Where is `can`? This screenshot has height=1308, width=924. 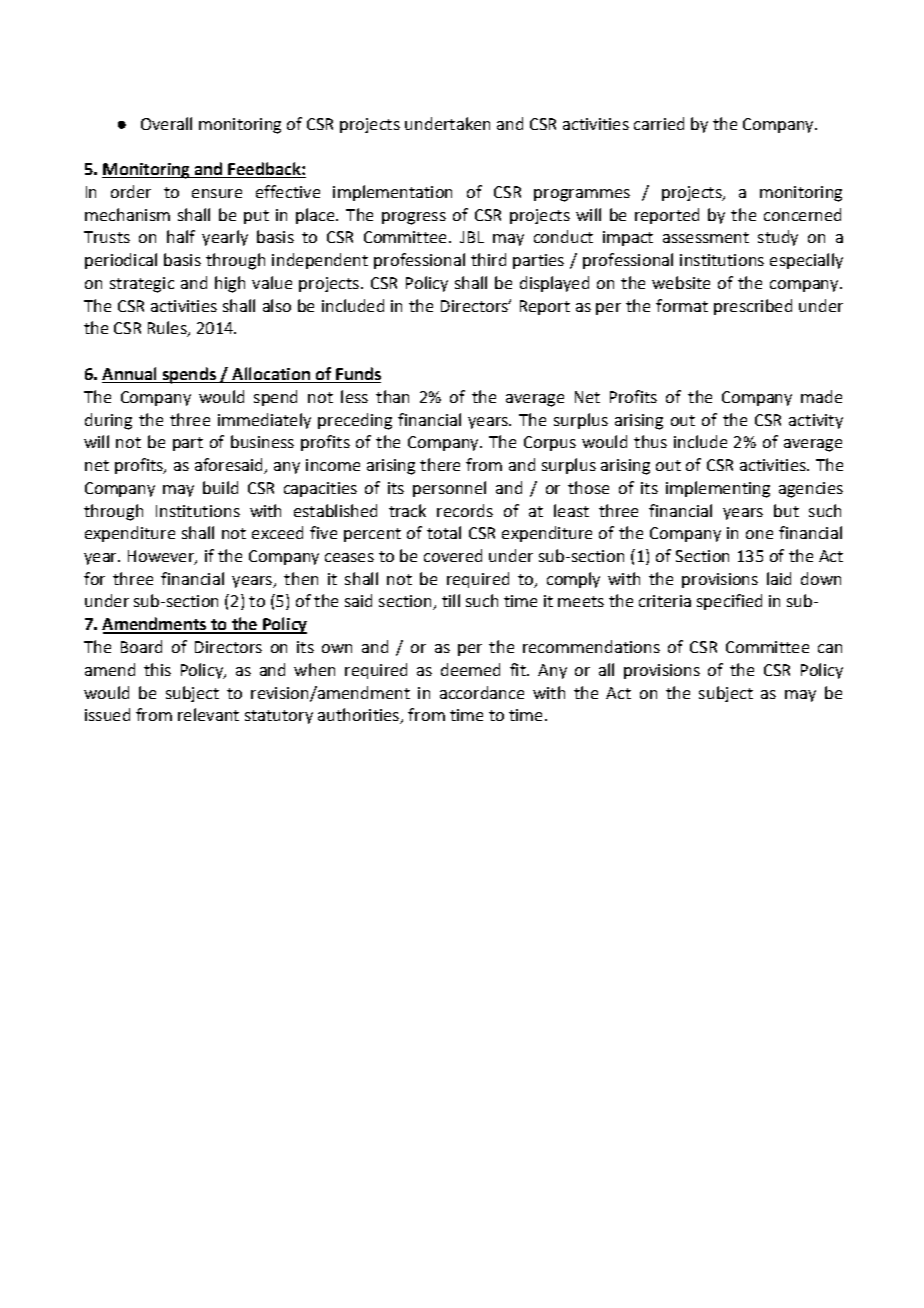 can is located at coordinates (830, 648).
